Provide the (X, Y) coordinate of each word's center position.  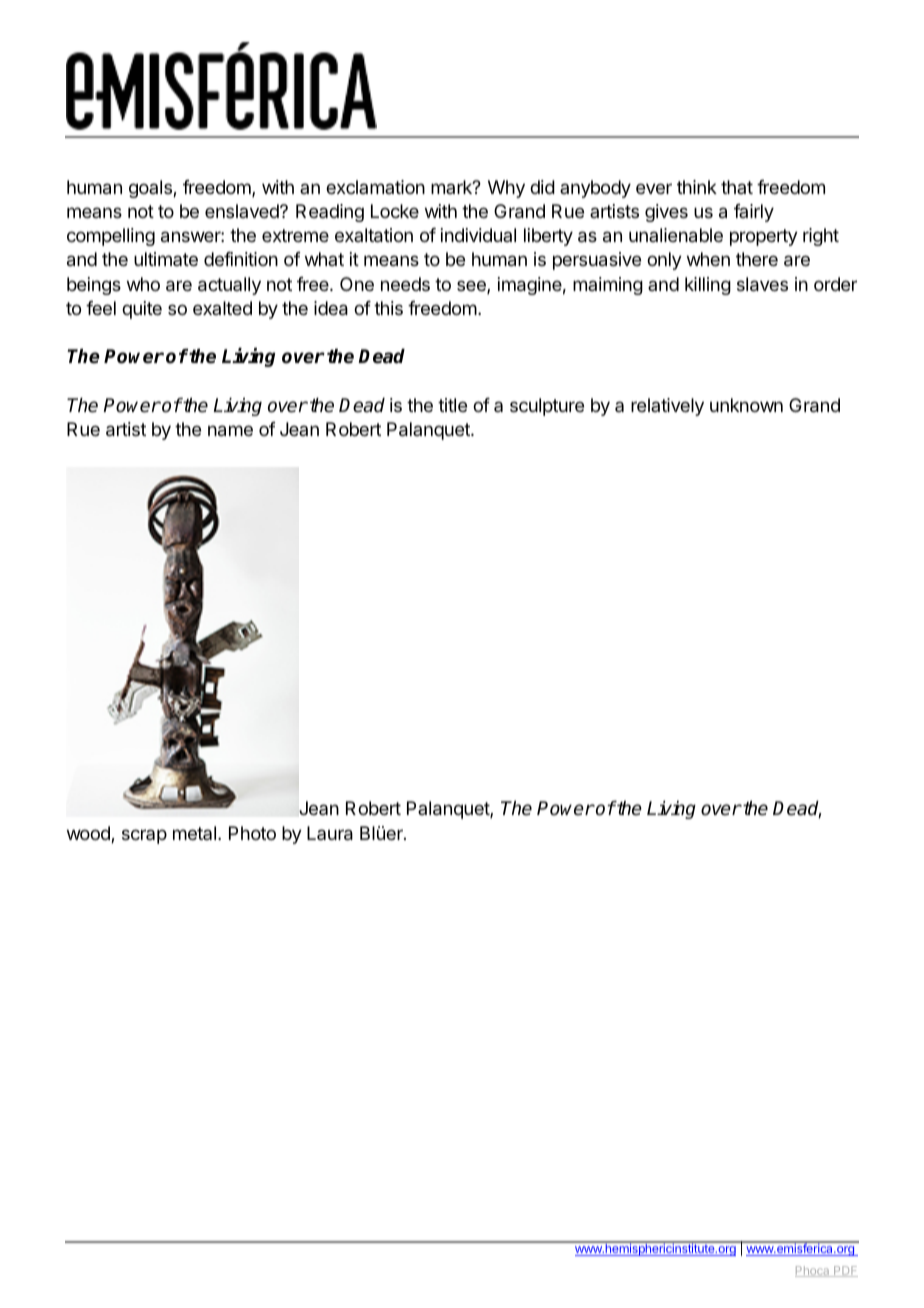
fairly (754, 213)
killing (708, 286)
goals (151, 189)
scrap (144, 836)
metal (194, 833)
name (230, 431)
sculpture (547, 407)
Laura (330, 833)
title (452, 405)
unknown (746, 405)
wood (89, 834)
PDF (845, 1271)
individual (478, 235)
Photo (252, 833)
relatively (667, 407)
